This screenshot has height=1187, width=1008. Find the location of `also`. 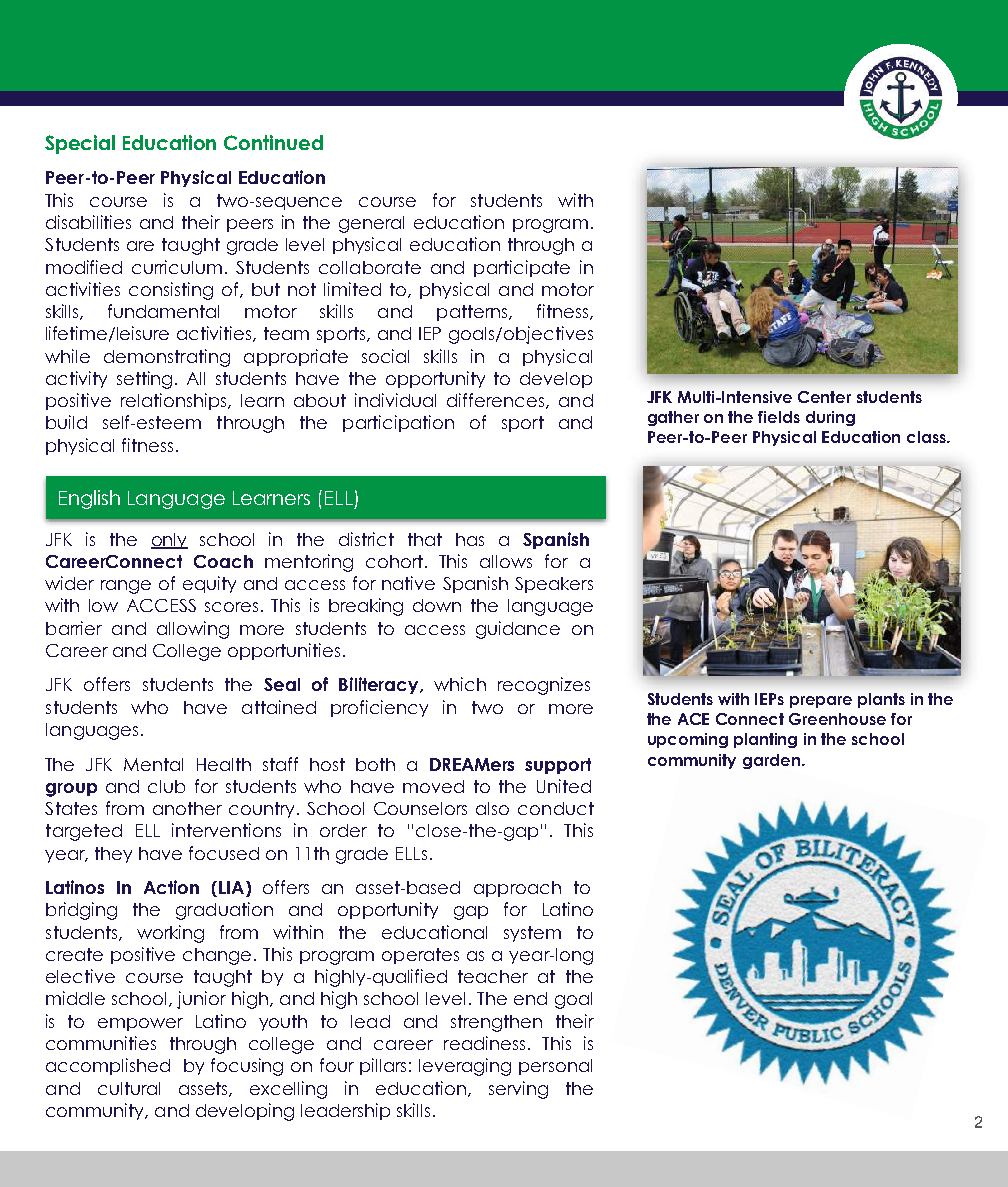

also is located at coordinates (492, 808).
